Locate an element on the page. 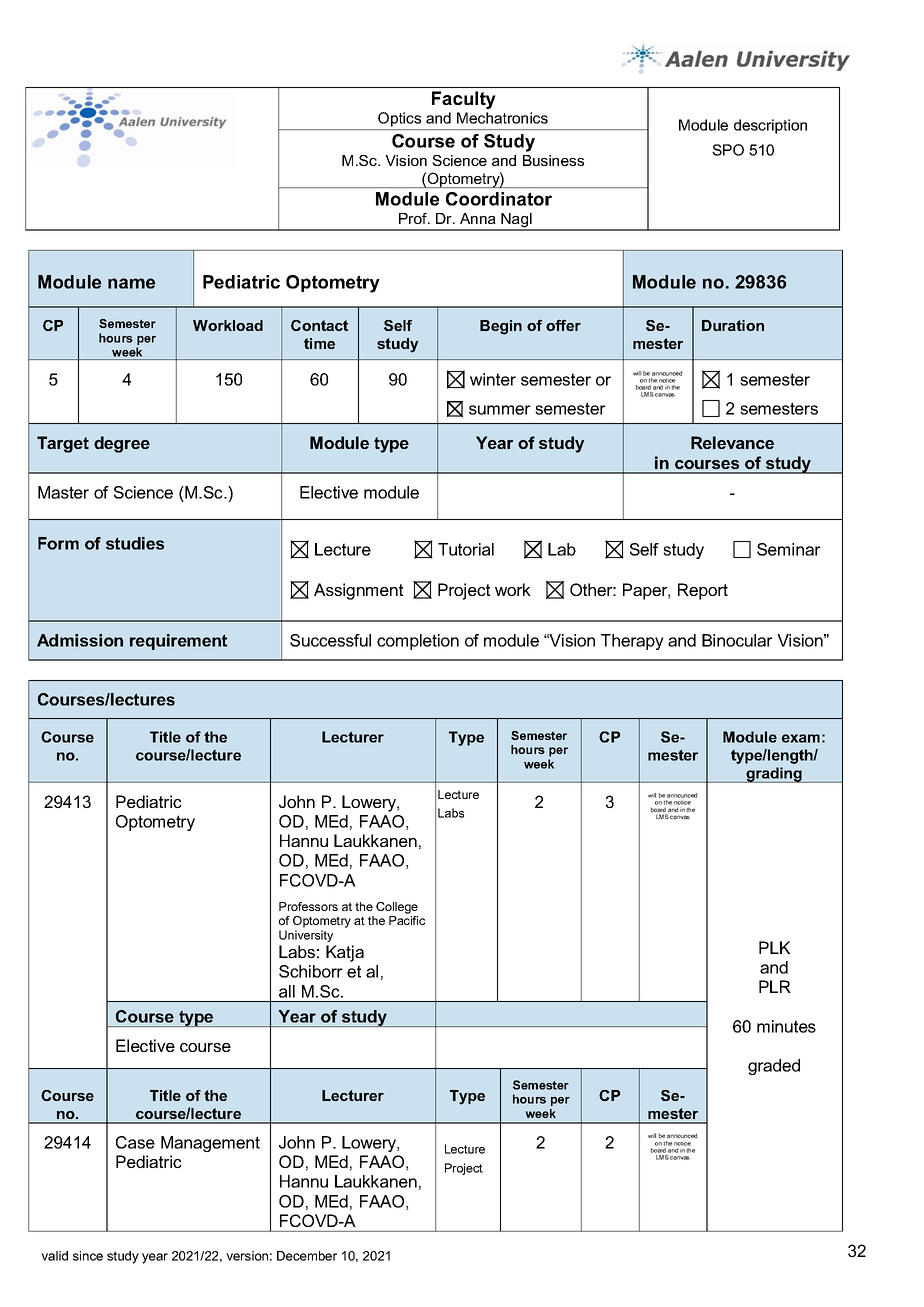 Image resolution: width=924 pixels, height=1307 pixels. requirement is located at coordinates (178, 642).
